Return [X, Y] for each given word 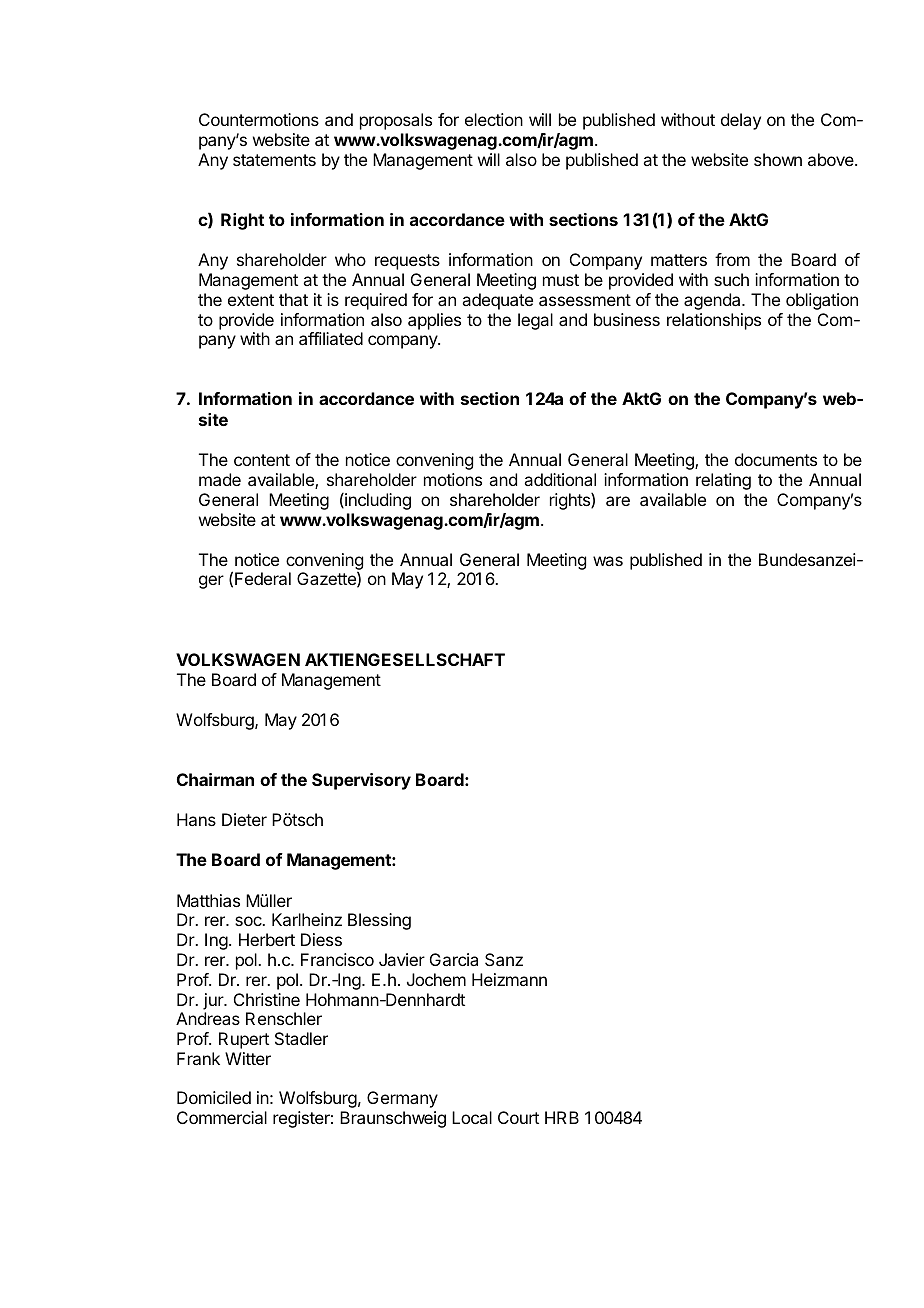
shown [778, 159]
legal [535, 321]
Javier [402, 959]
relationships [714, 321]
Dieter [244, 819]
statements [274, 160]
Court [518, 1117]
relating [723, 481]
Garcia [454, 959]
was [608, 561]
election [494, 119]
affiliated [331, 338]
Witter [248, 1058]
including [377, 501]
